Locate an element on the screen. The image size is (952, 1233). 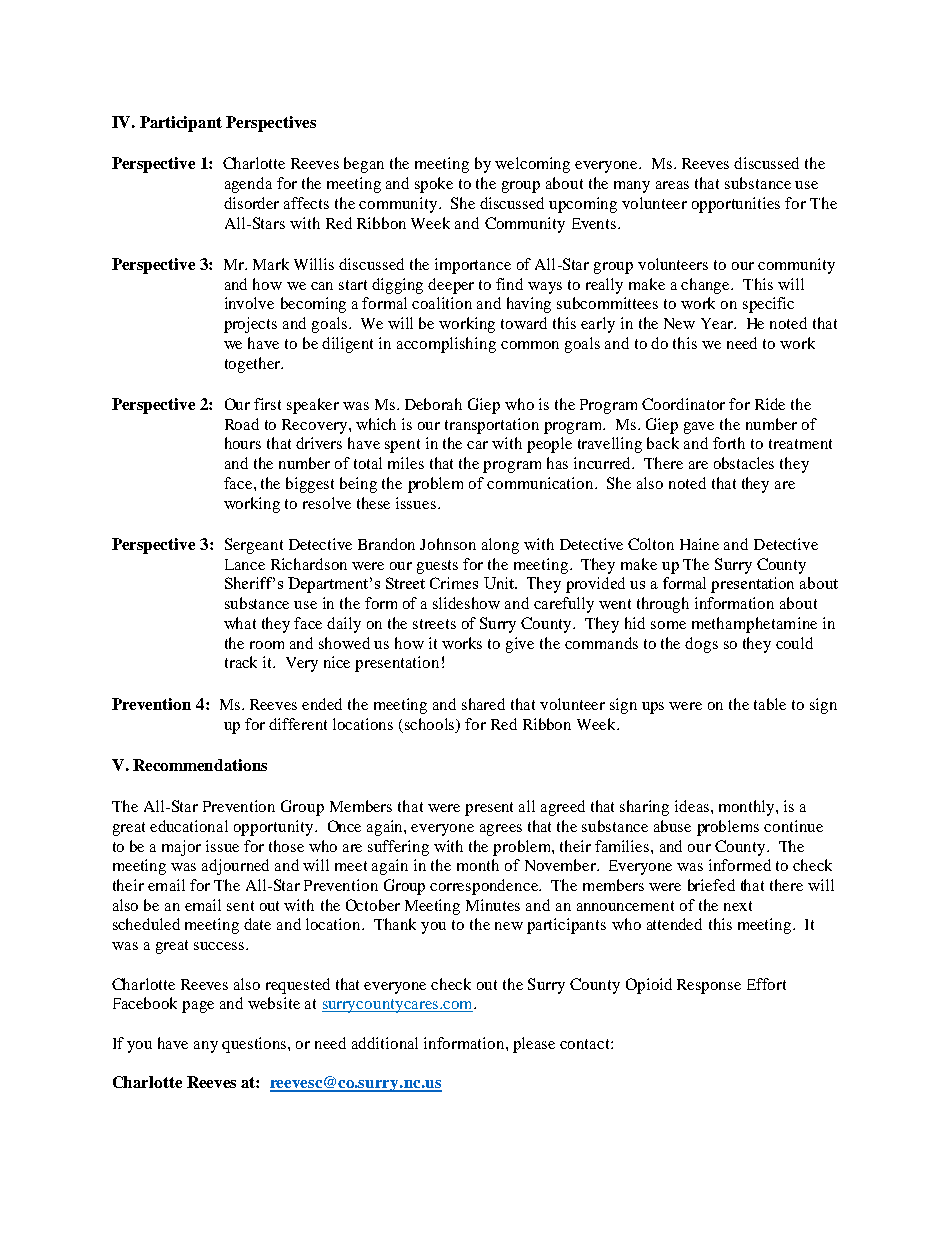
agenda is located at coordinates (248, 185).
